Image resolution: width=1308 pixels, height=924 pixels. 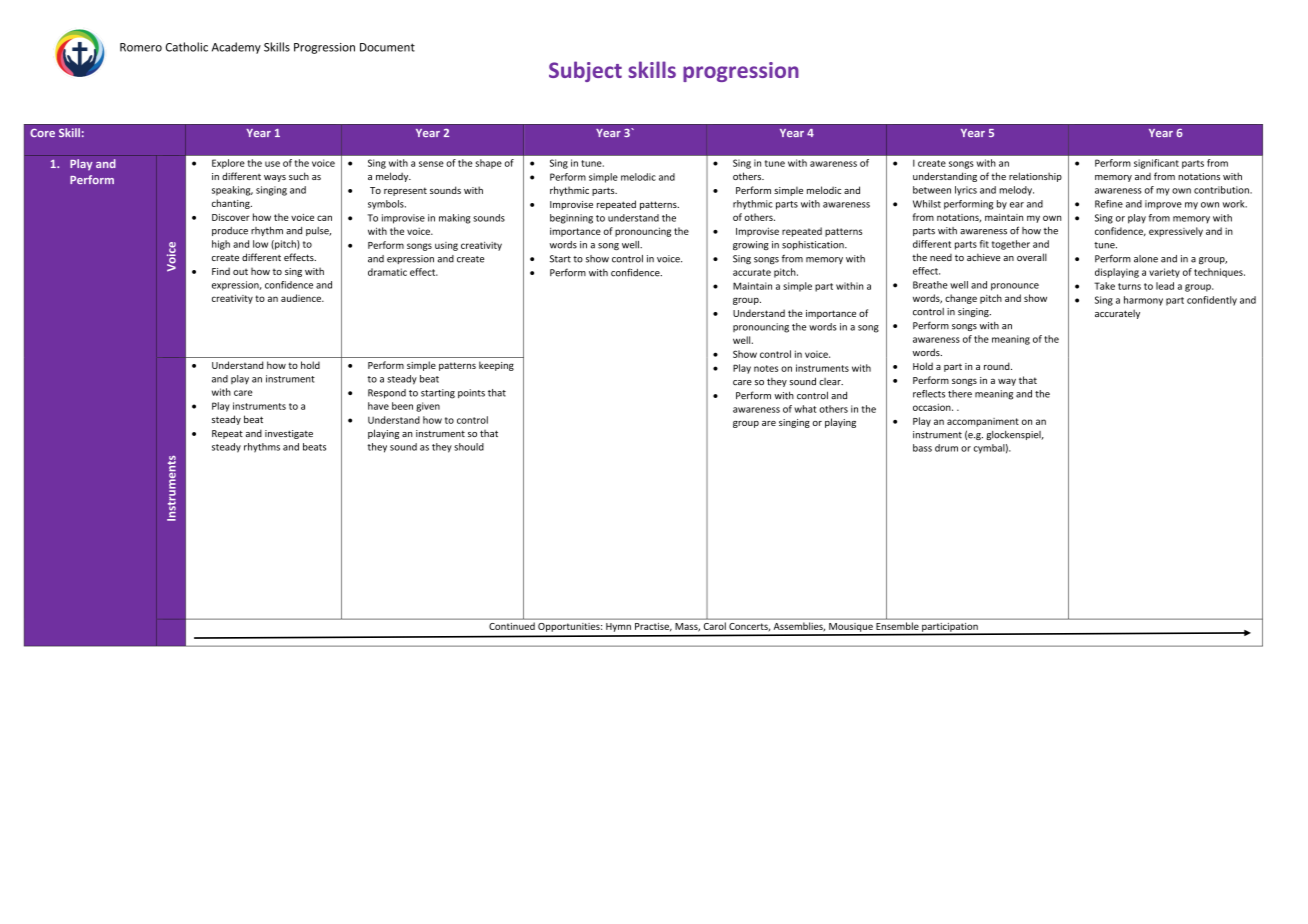 I want to click on Subject, so click(x=585, y=71).
